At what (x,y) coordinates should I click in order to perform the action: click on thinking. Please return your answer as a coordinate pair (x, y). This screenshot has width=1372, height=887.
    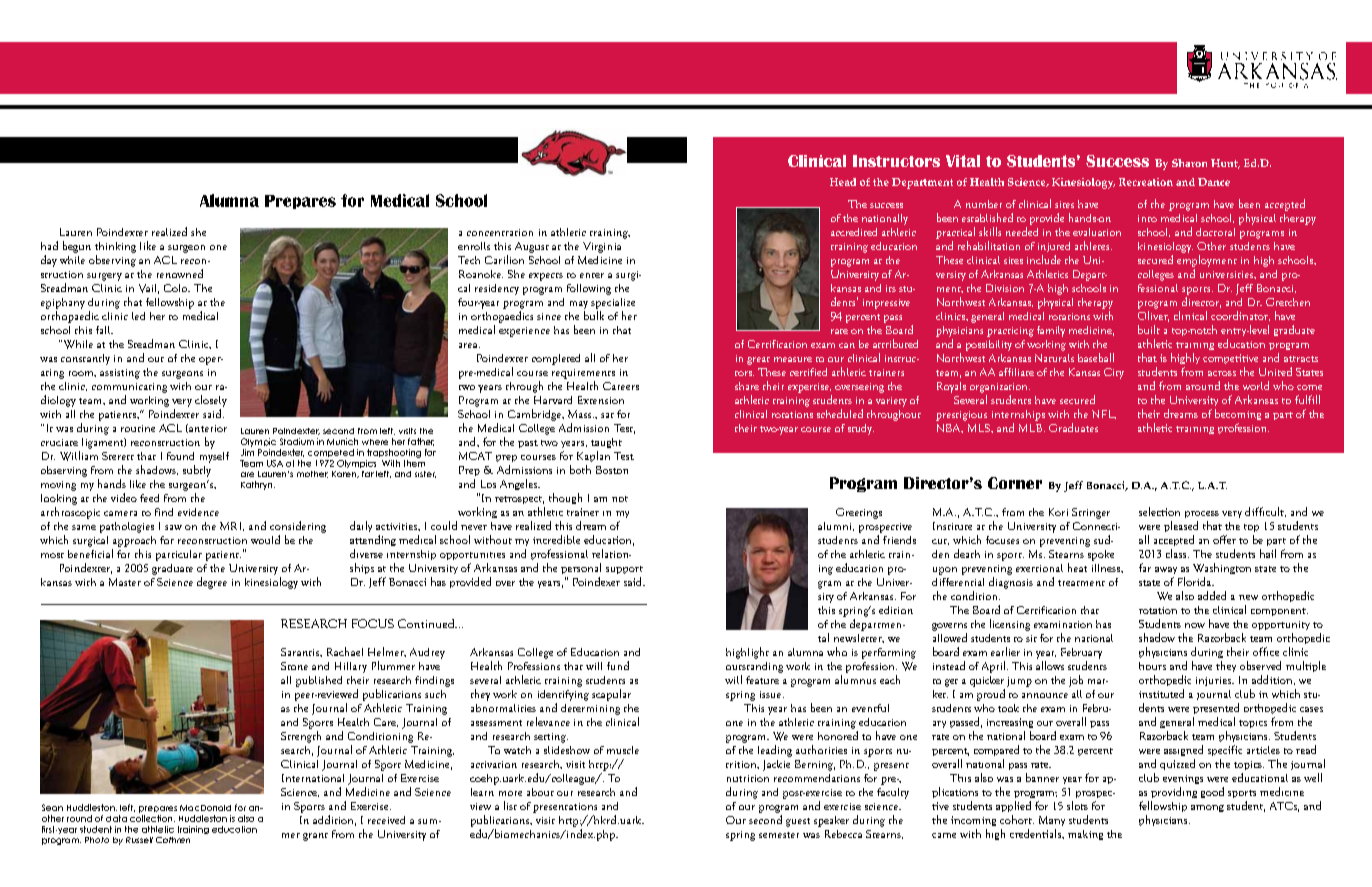
    Looking at the image, I should click on (115, 247).
